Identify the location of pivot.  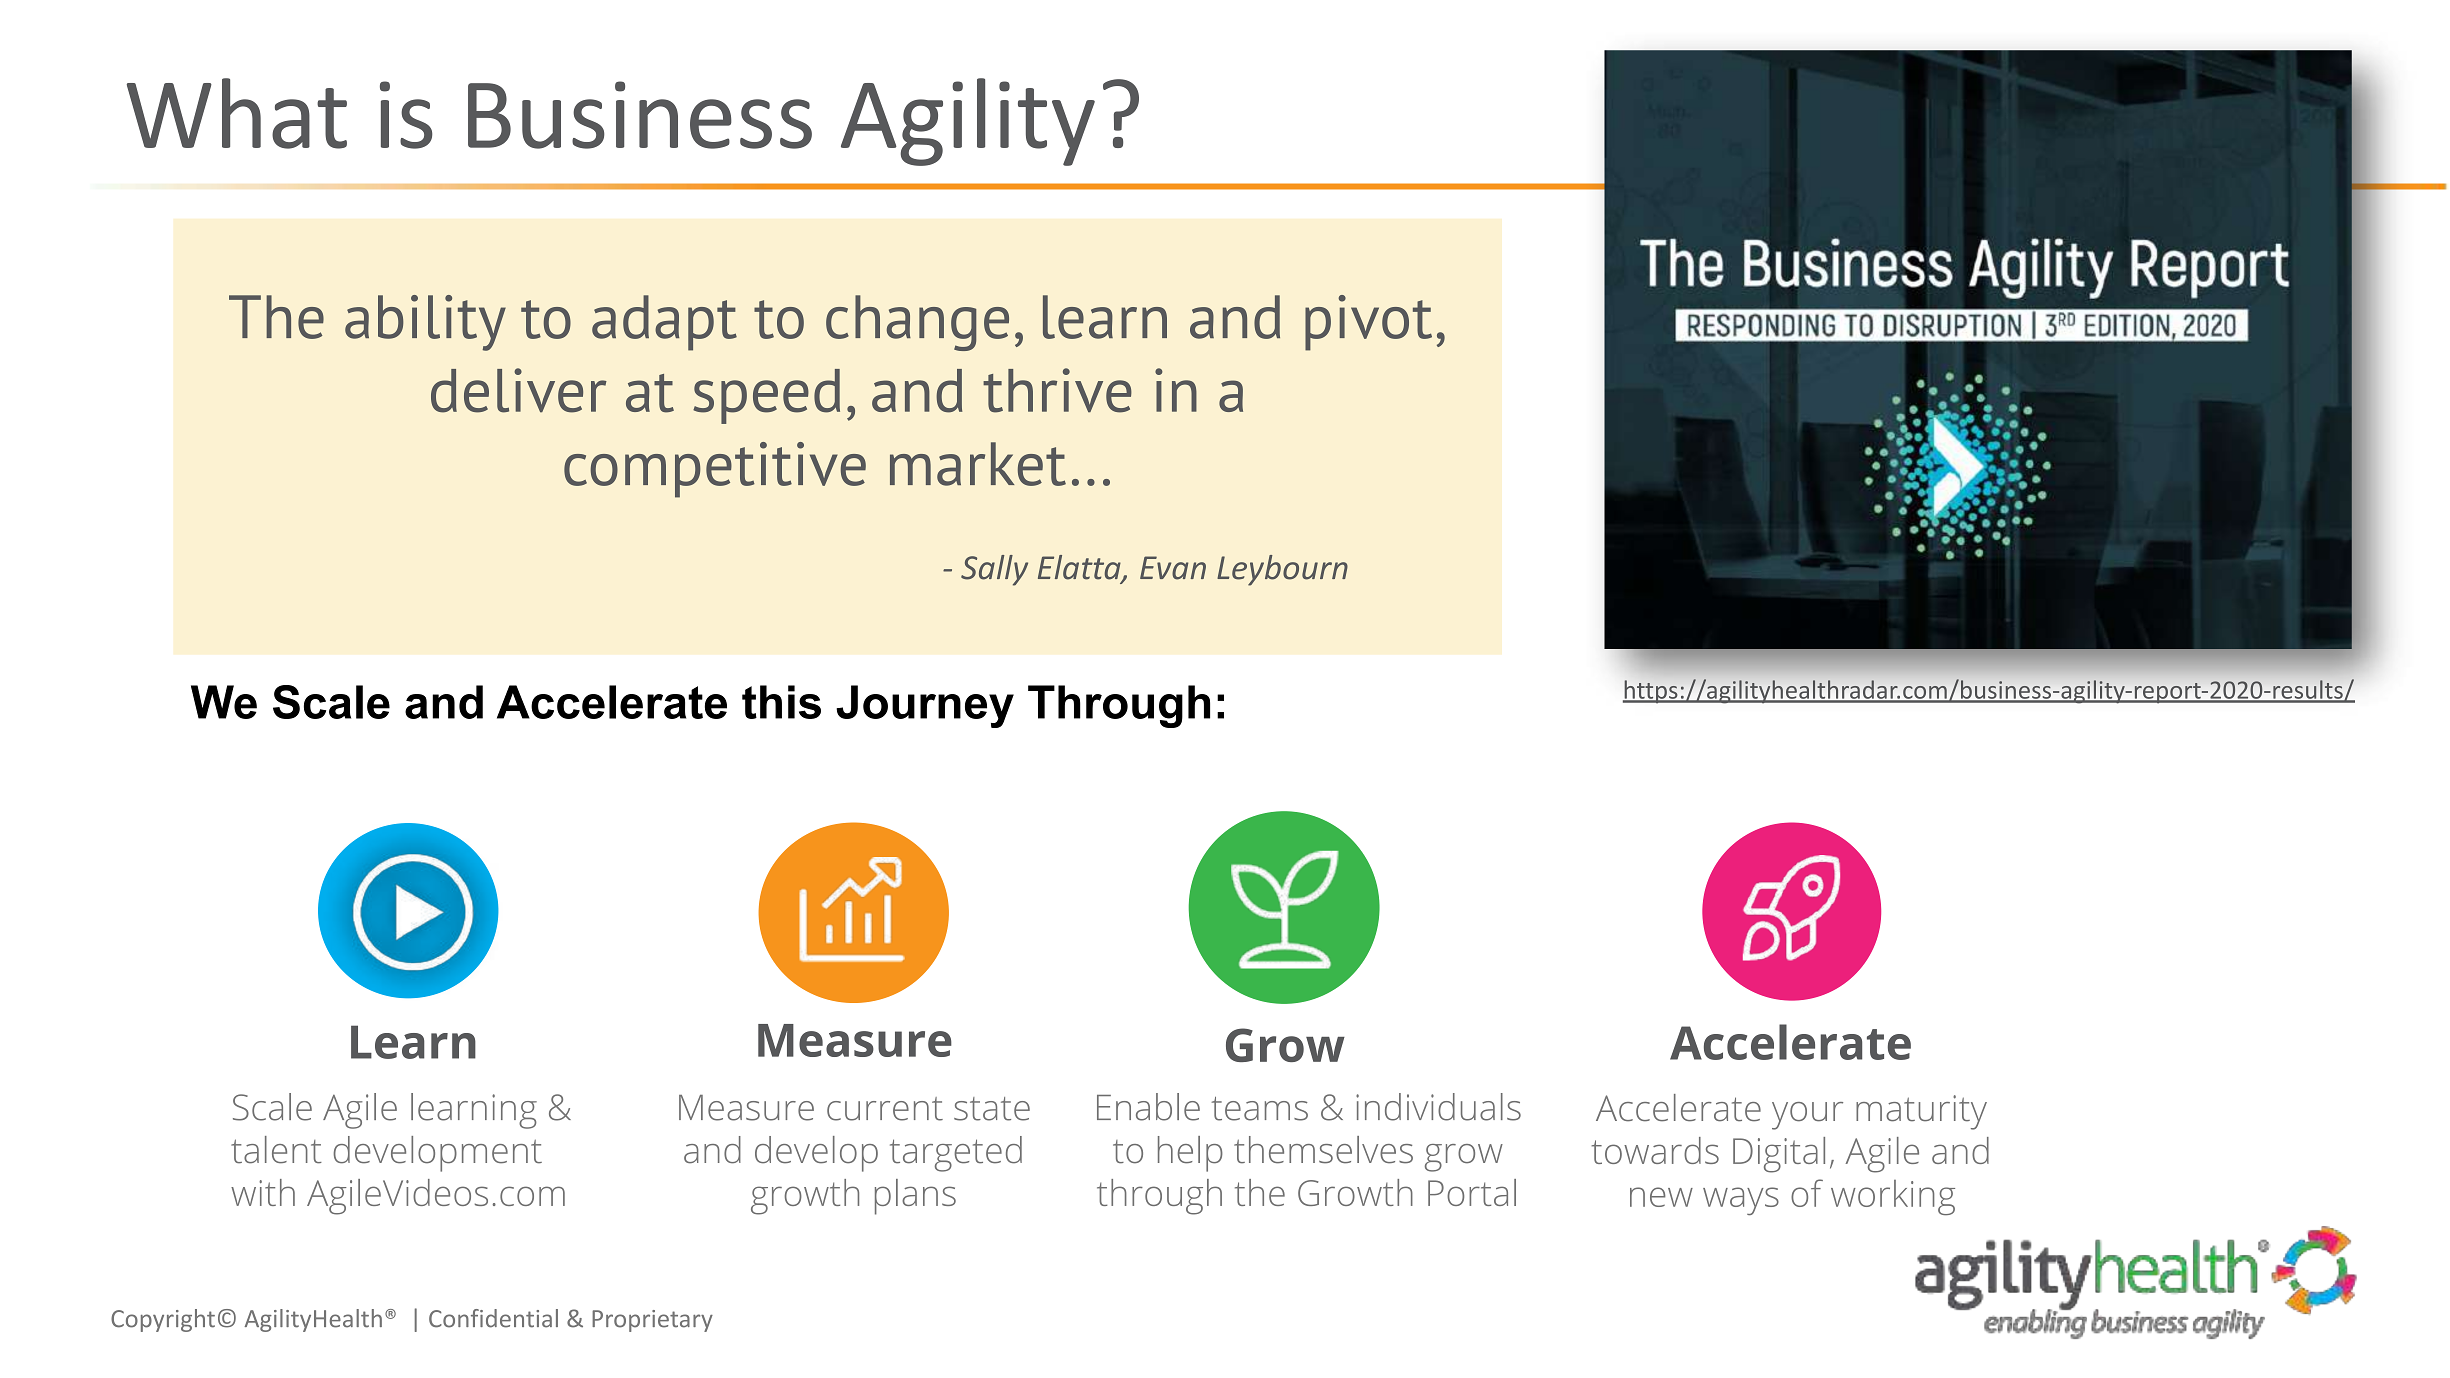
(1368, 323).
